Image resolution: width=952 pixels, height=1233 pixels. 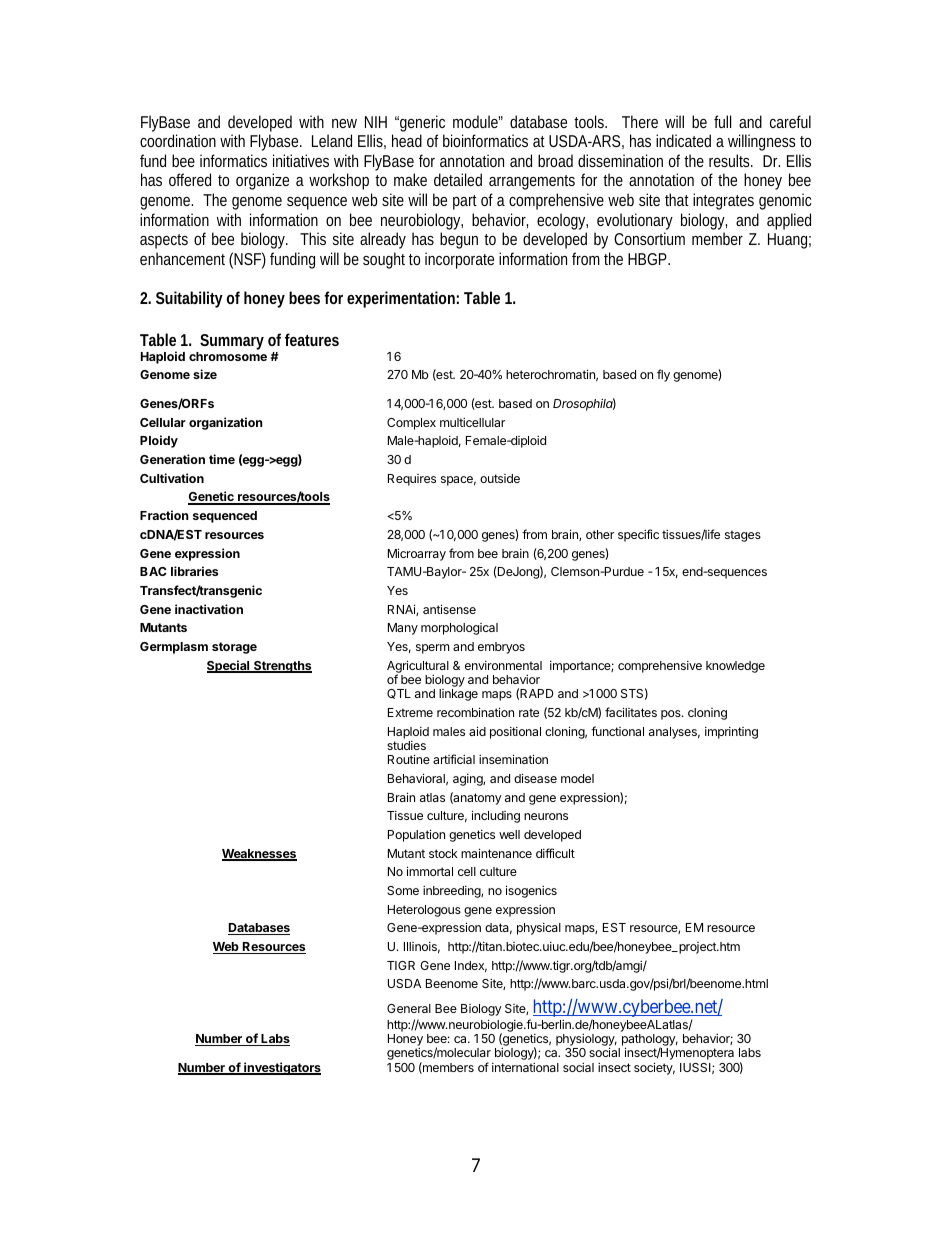 What do you see at coordinates (281, 1068) in the document?
I see `investigators` at bounding box center [281, 1068].
